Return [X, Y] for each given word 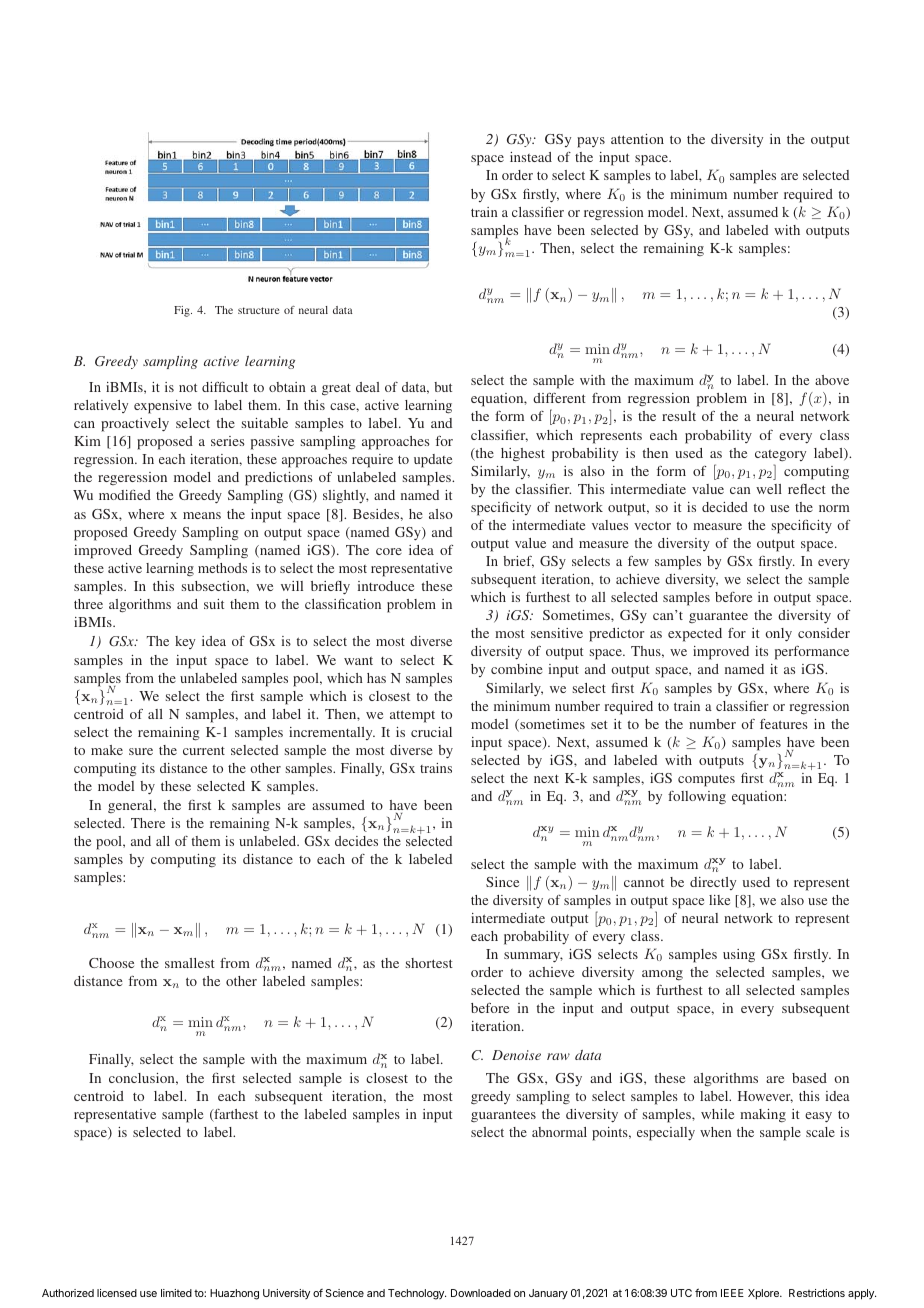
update [433, 461]
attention [637, 139]
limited [176, 1293]
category [780, 455]
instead [531, 157]
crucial [431, 732]
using [739, 955]
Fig [183, 311]
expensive [163, 407]
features [784, 724]
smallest [190, 963]
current [204, 751]
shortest [429, 963]
